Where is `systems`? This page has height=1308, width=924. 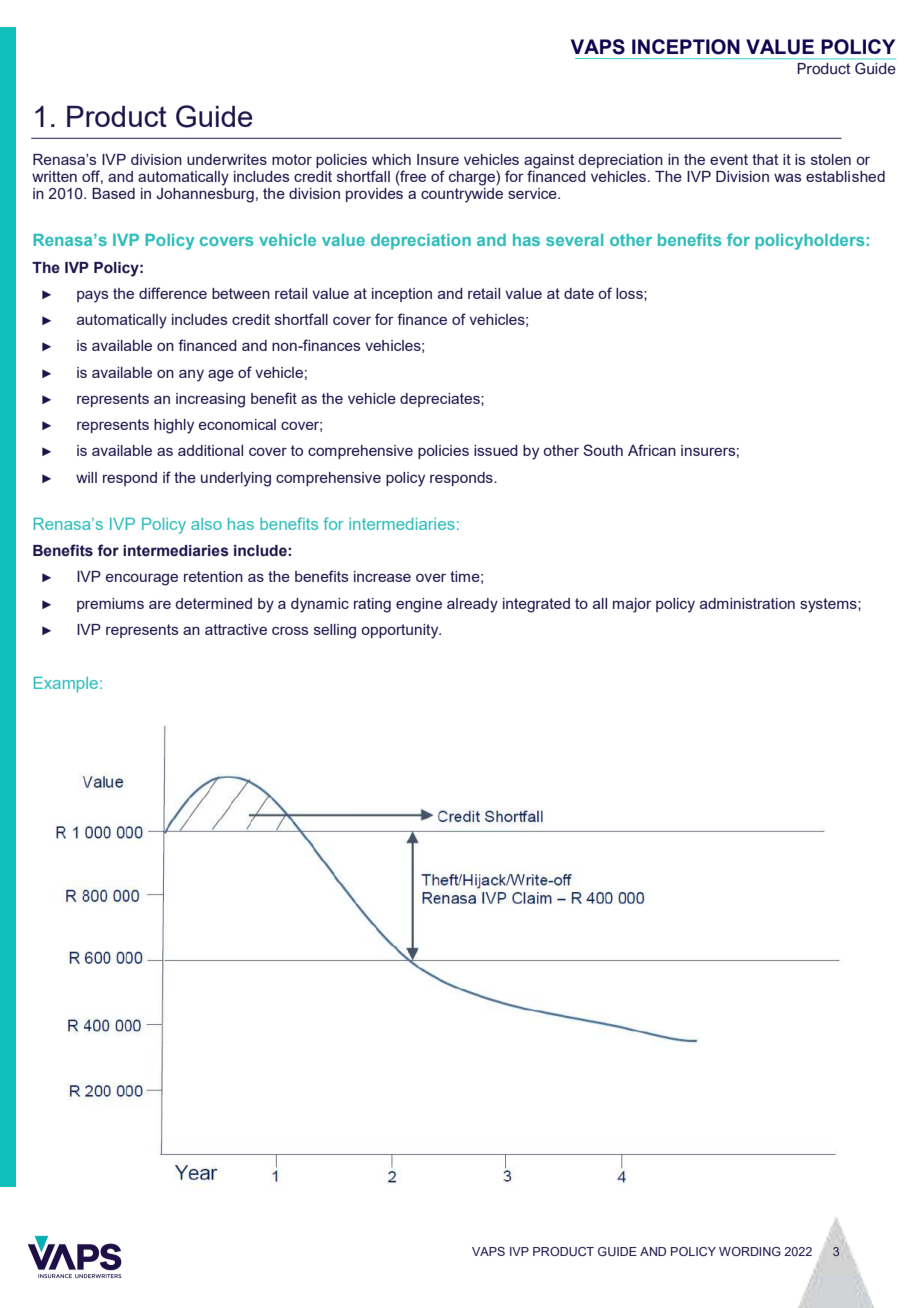 systems is located at coordinates (829, 605).
